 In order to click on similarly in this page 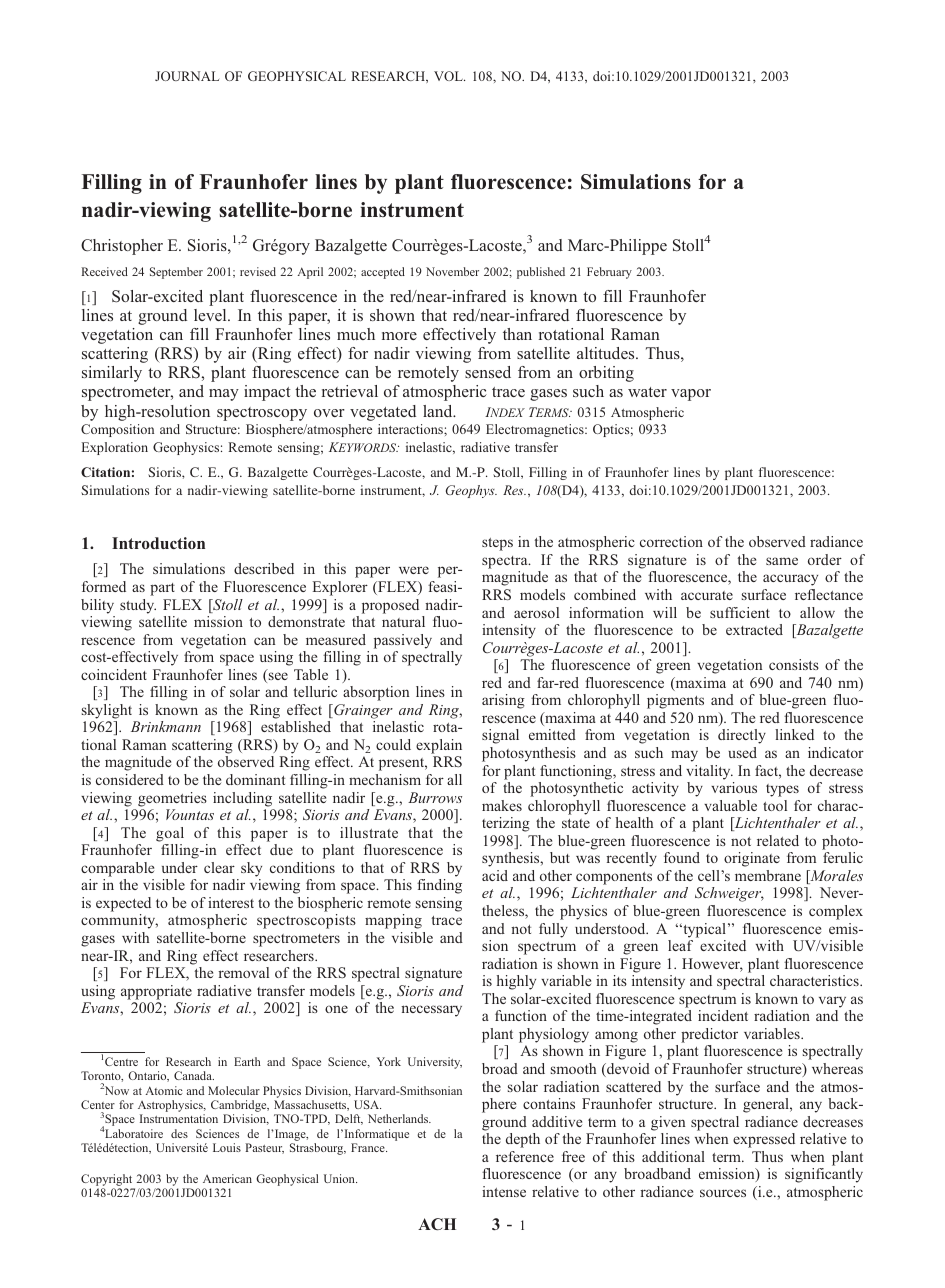, I will do `click(112, 374)`.
